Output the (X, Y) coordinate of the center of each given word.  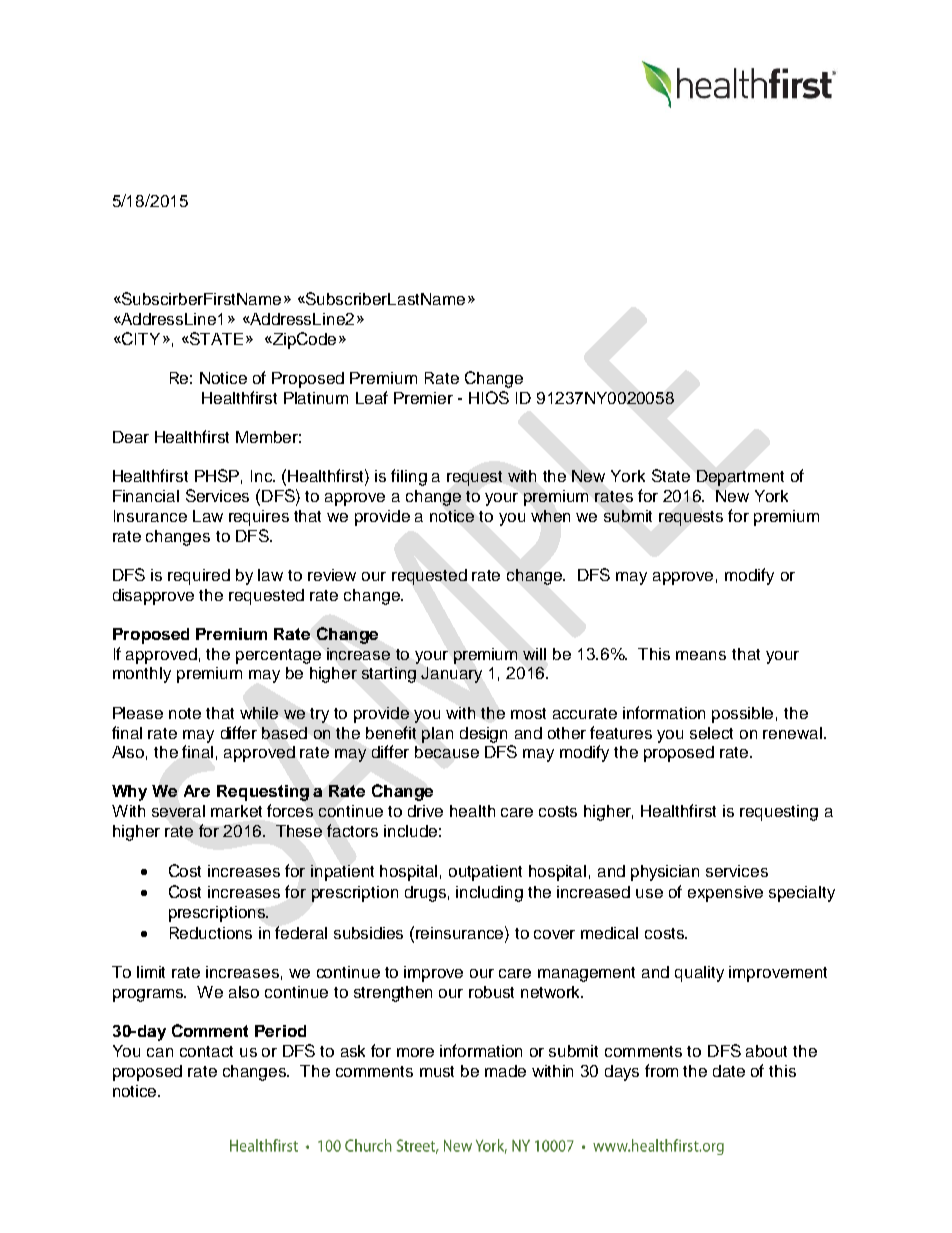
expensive (725, 894)
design (483, 735)
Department (740, 478)
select (711, 733)
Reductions (211, 933)
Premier (423, 398)
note (185, 713)
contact (206, 1051)
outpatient (485, 873)
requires (259, 518)
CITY (140, 338)
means (701, 655)
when (550, 516)
